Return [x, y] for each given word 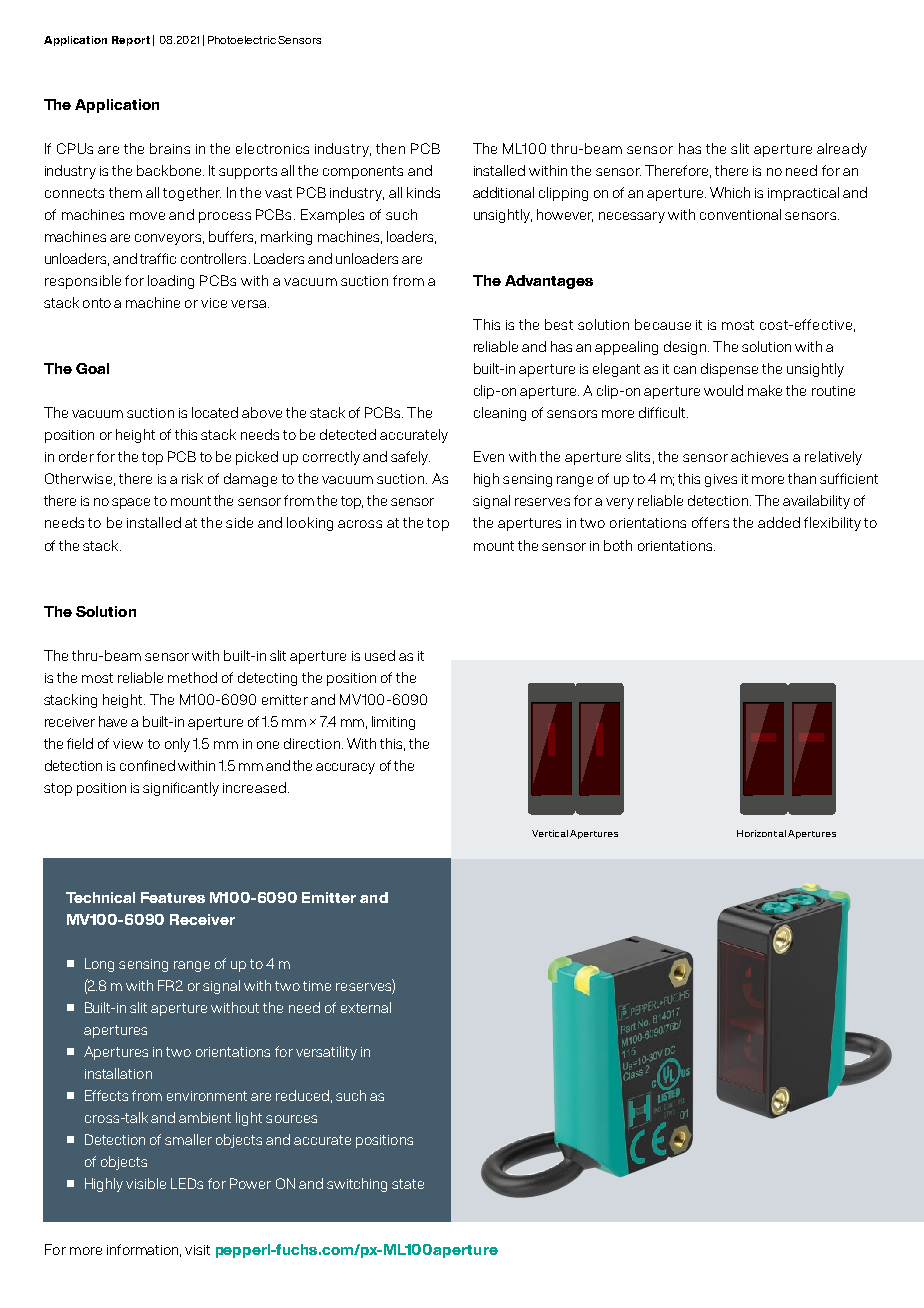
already [842, 150]
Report [131, 41]
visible [146, 1183]
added [779, 522]
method [192, 677]
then [390, 148]
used [380, 655]
